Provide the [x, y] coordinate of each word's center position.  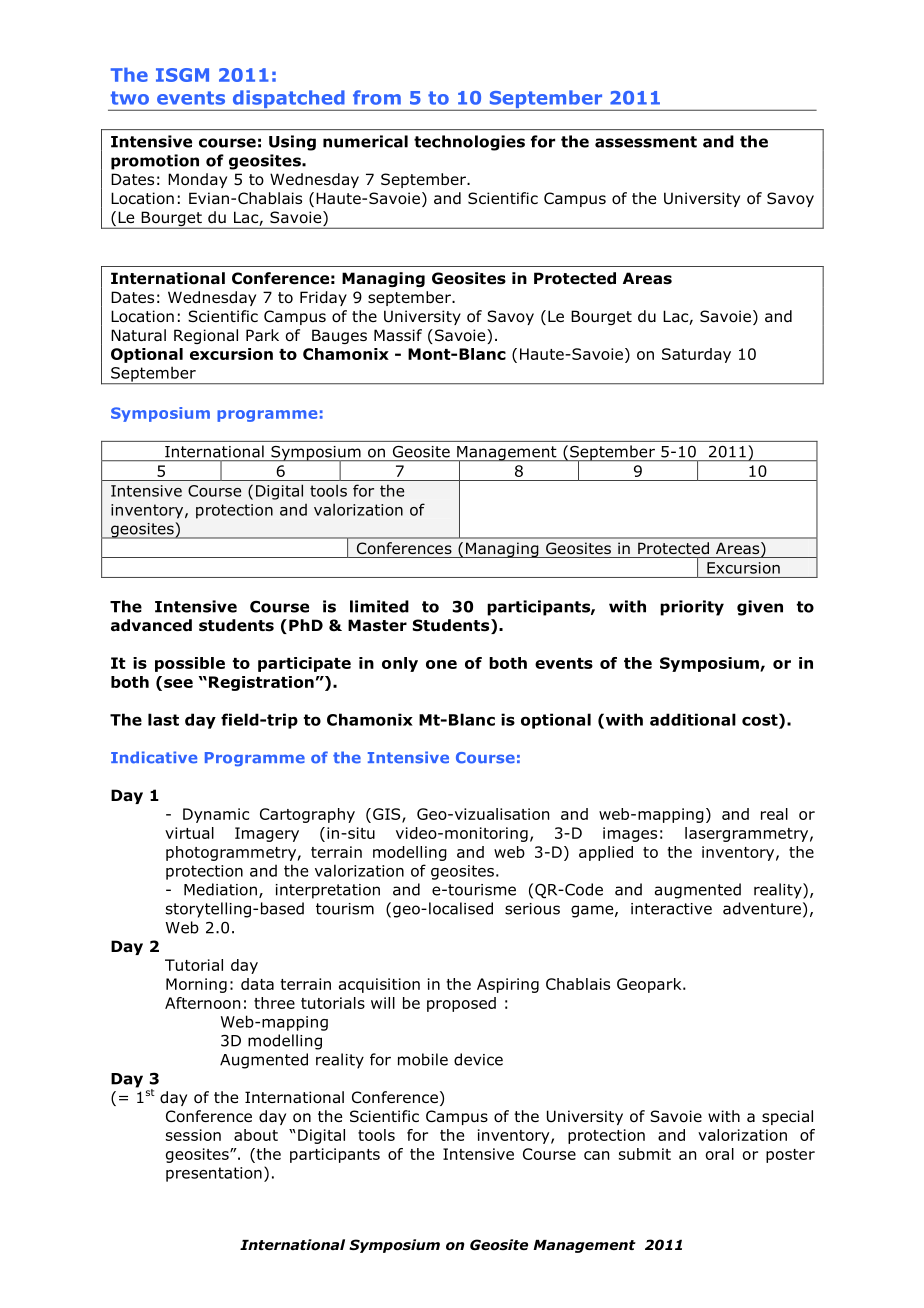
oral [720, 1154]
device [478, 1059]
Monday [197, 180]
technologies [469, 143]
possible [190, 664]
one [441, 664]
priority [692, 608]
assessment [646, 142]
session [193, 1135]
